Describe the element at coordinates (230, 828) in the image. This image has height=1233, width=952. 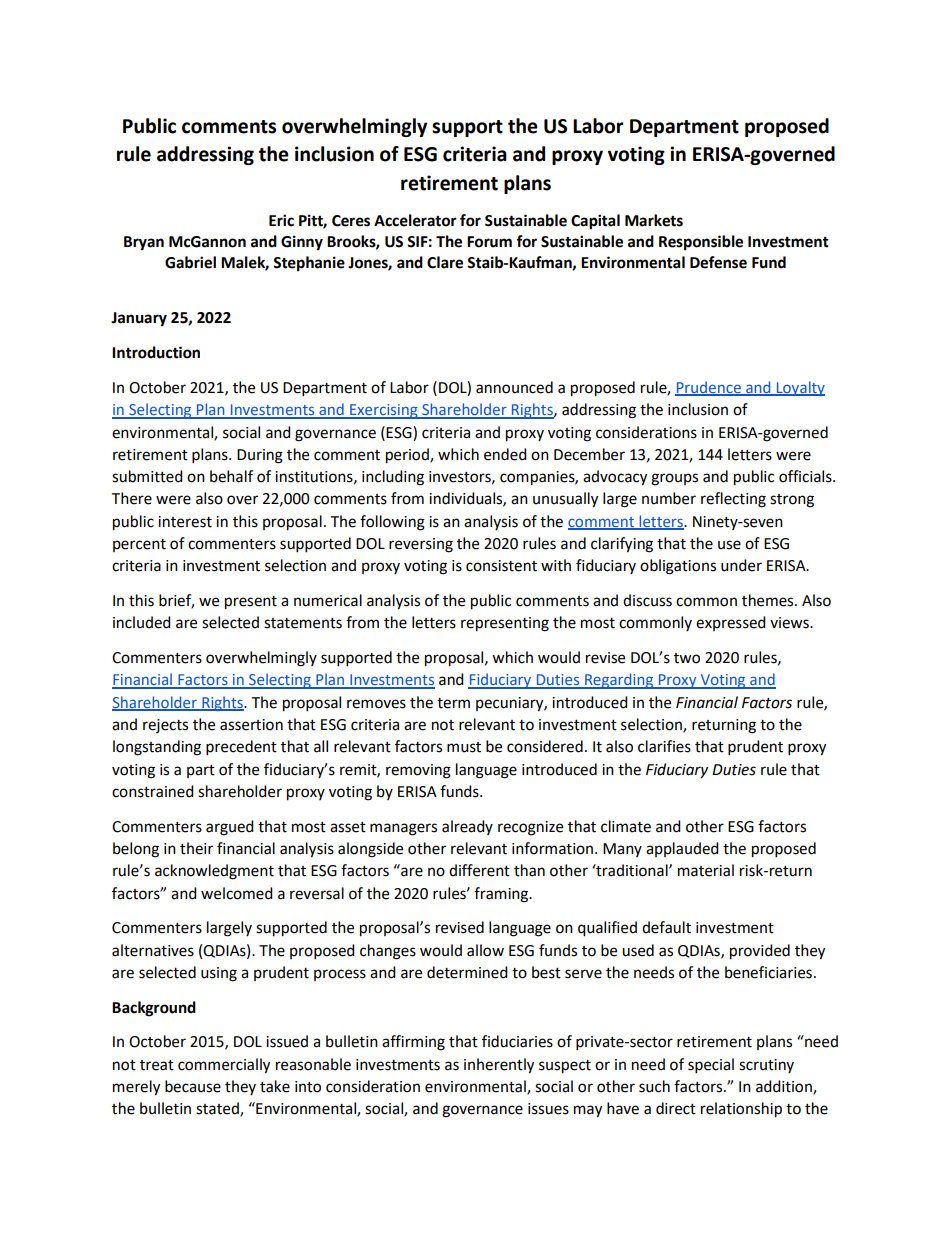
I see `argued` at that location.
